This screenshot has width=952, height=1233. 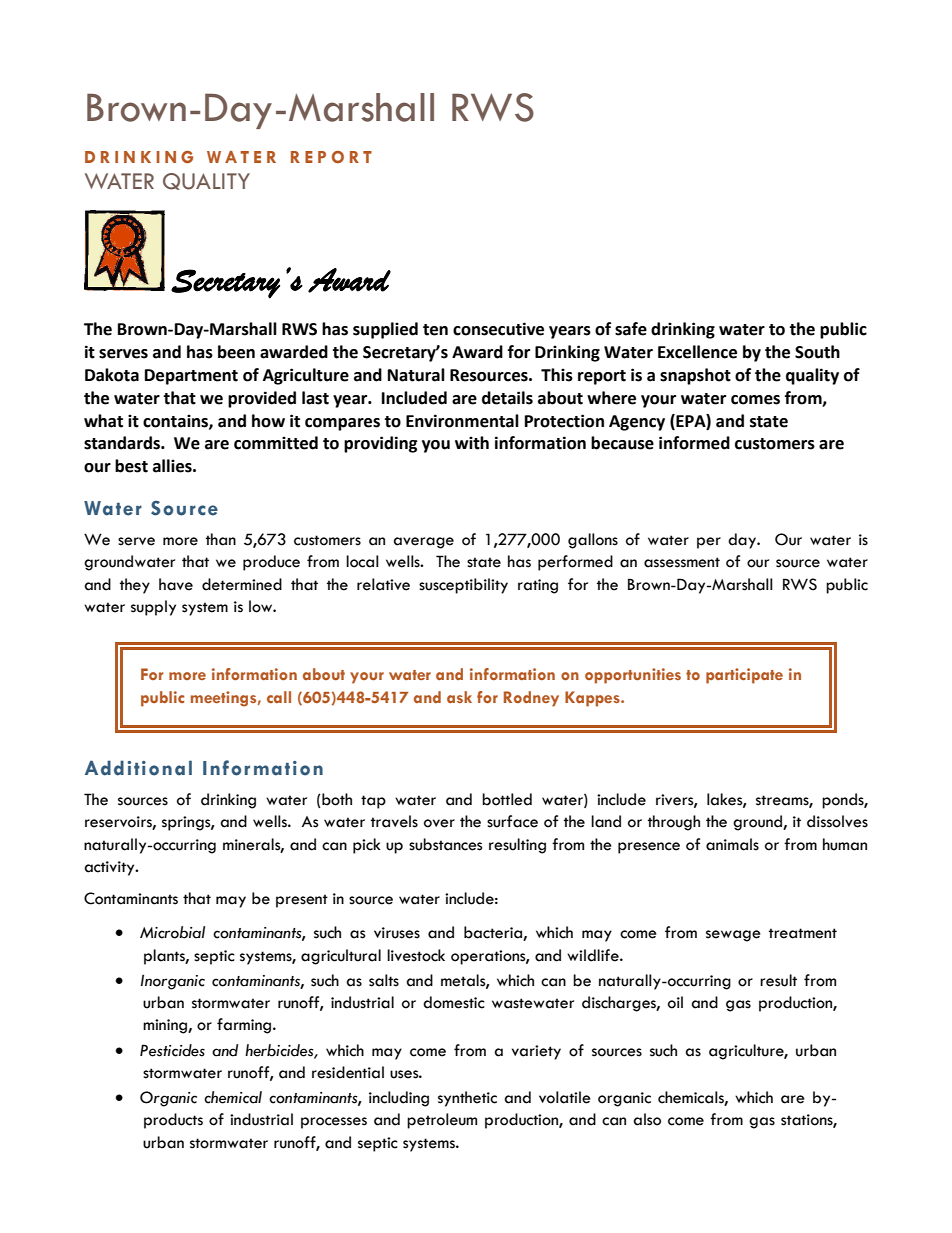 What do you see at coordinates (732, 844) in the screenshot?
I see `animals` at bounding box center [732, 844].
